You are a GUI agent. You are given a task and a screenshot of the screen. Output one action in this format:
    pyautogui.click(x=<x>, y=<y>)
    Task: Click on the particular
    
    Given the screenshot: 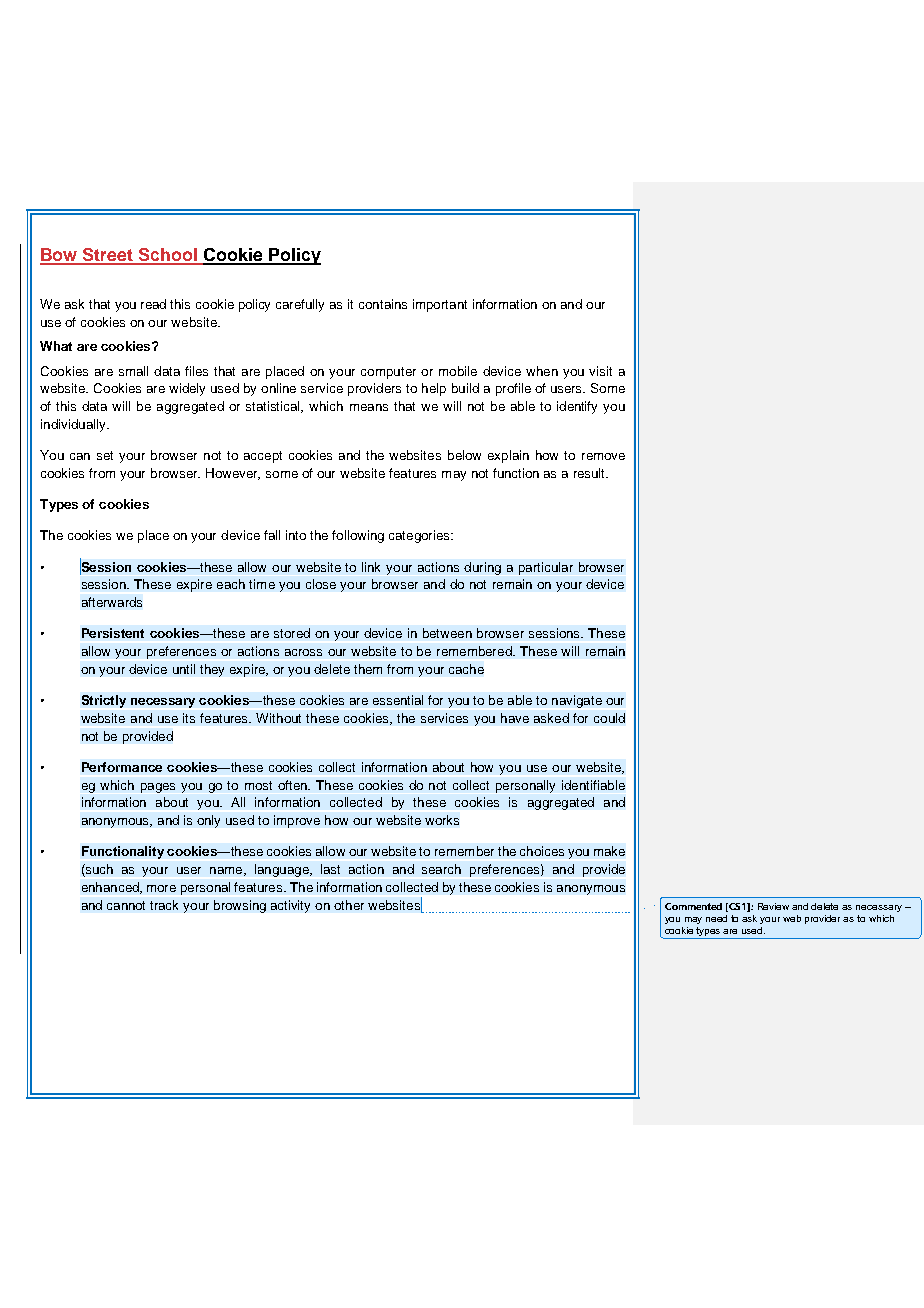 What is the action you would take?
    pyautogui.click(x=546, y=568)
